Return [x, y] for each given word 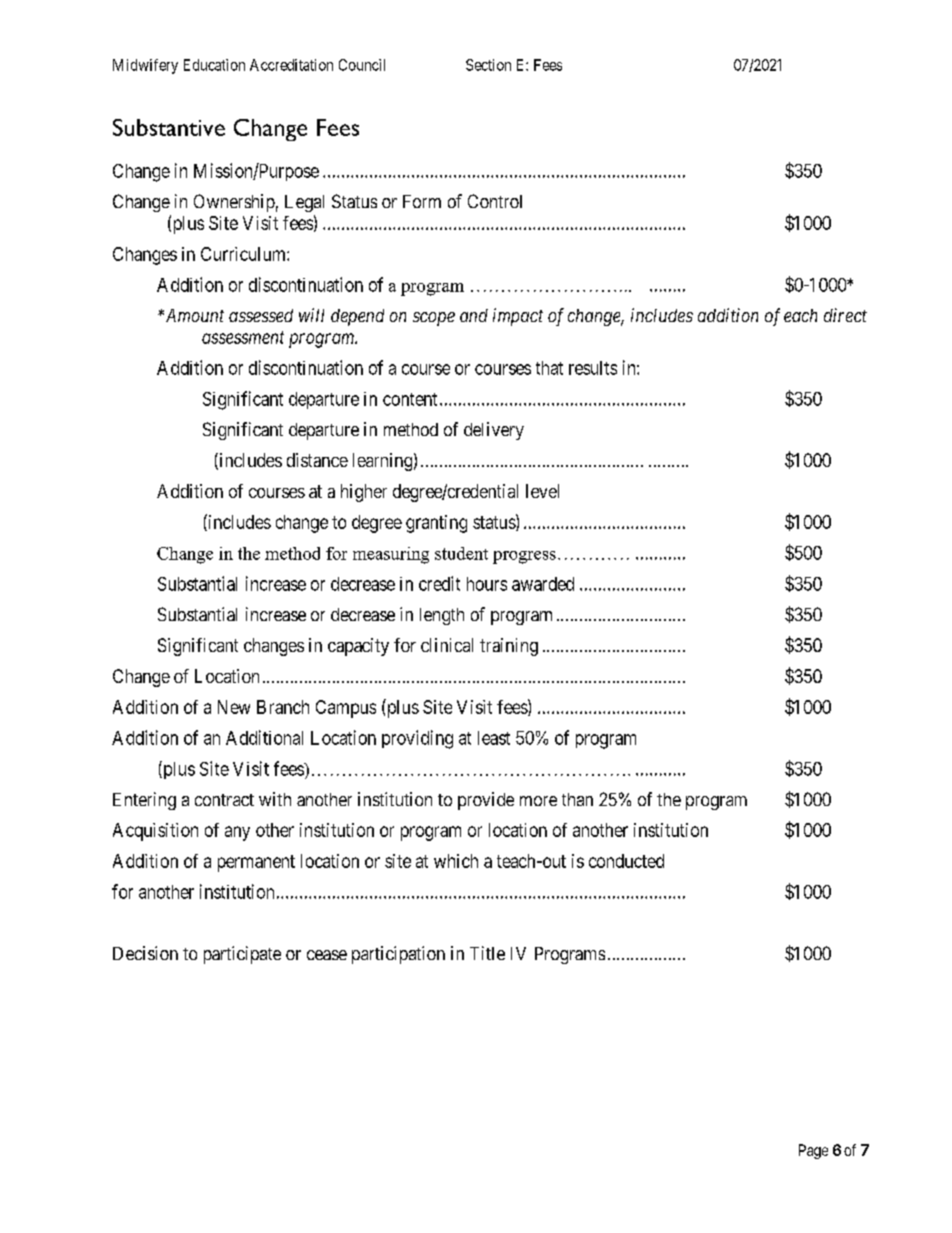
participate [242, 955]
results [593, 368]
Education [214, 65]
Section [488, 65]
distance [317, 460]
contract [224, 800]
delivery [494, 431]
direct [845, 315]
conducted [626, 861]
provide [486, 801]
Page [813, 1151]
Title [487, 953]
